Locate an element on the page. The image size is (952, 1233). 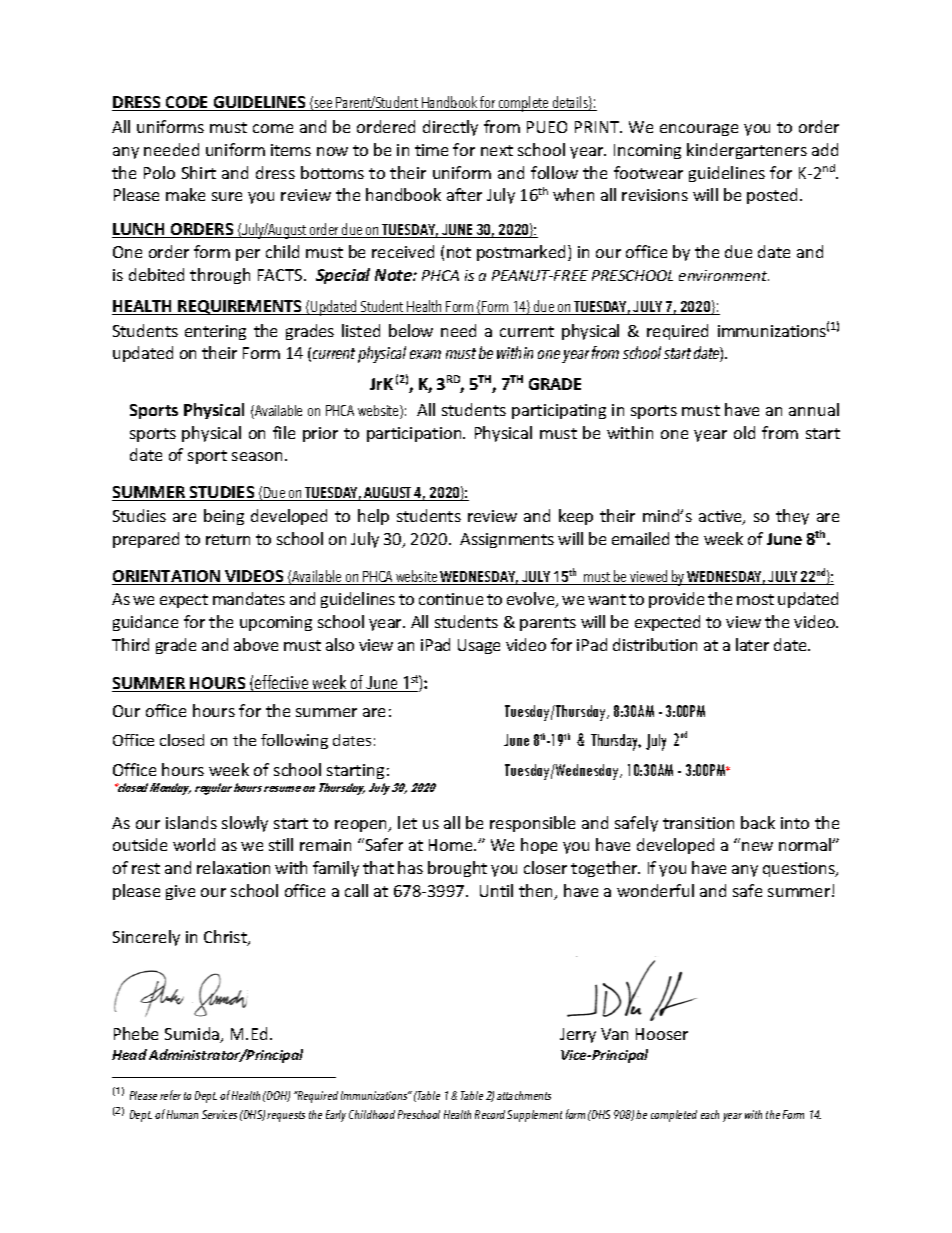
environment is located at coordinates (724, 275).
